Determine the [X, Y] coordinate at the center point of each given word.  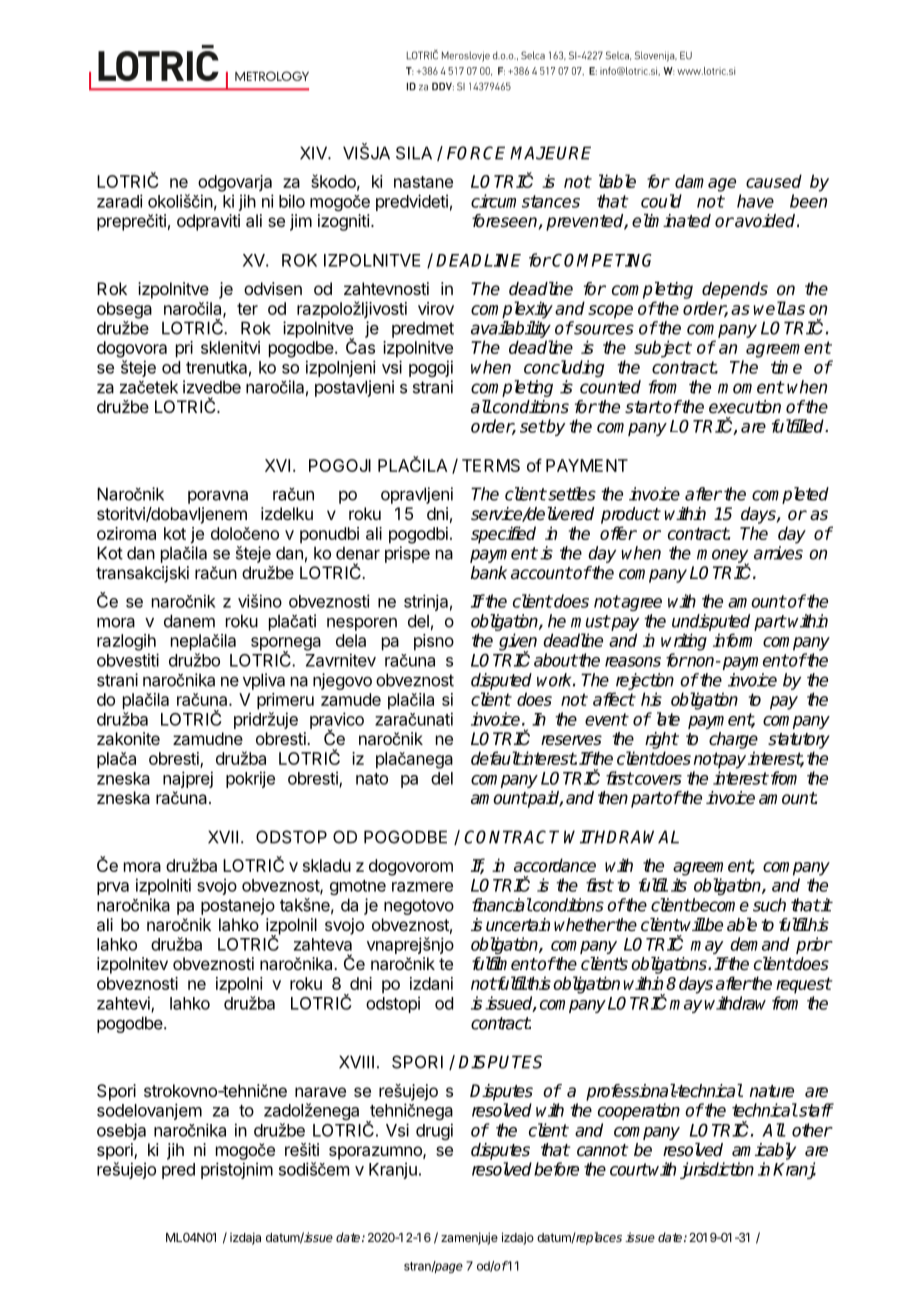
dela [351, 640]
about [556, 660]
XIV [314, 153]
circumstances [525, 201]
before [556, 1169]
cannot [602, 1150]
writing [684, 642]
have [755, 201]
